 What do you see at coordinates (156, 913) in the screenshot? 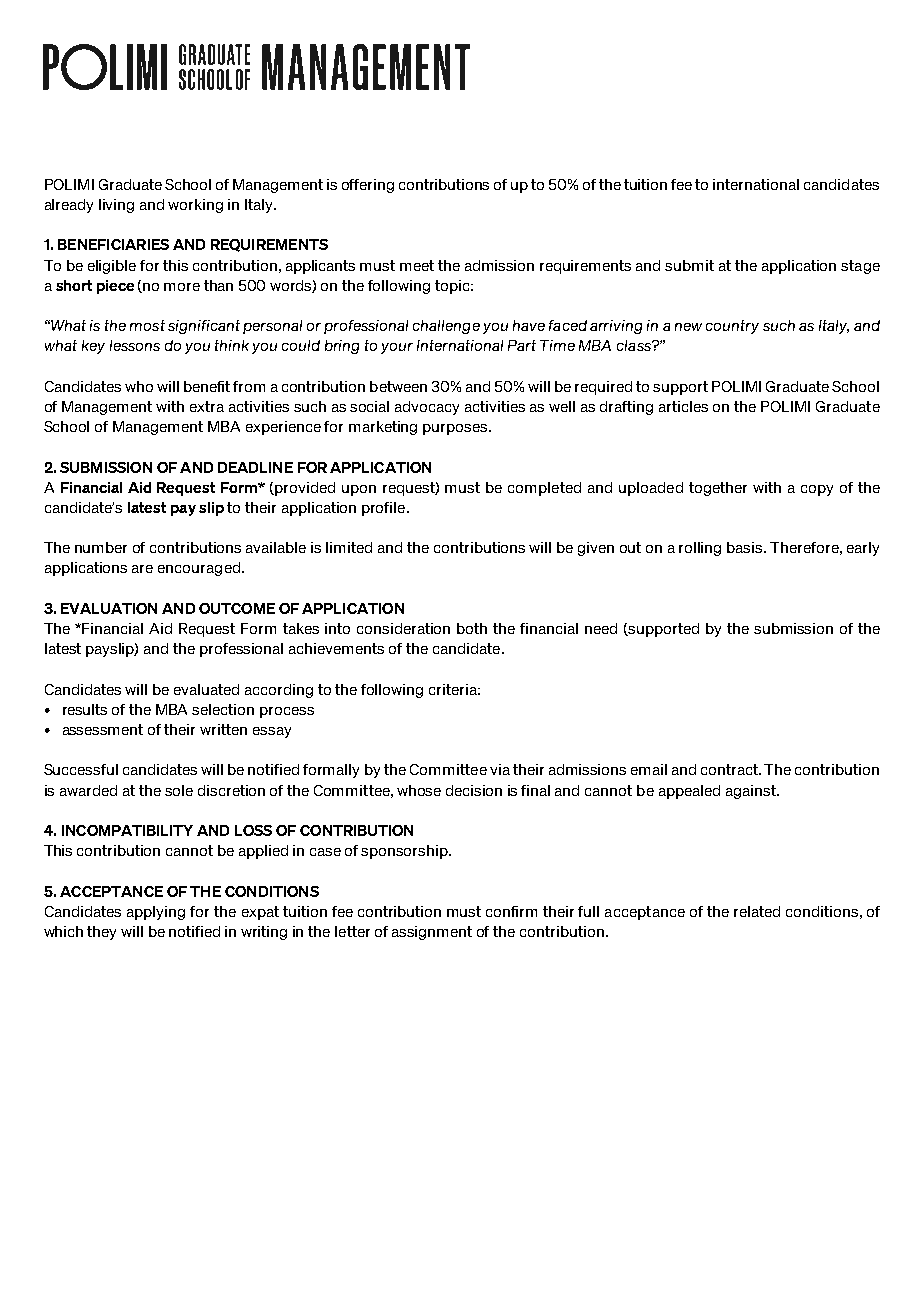
I see `applying` at bounding box center [156, 913].
